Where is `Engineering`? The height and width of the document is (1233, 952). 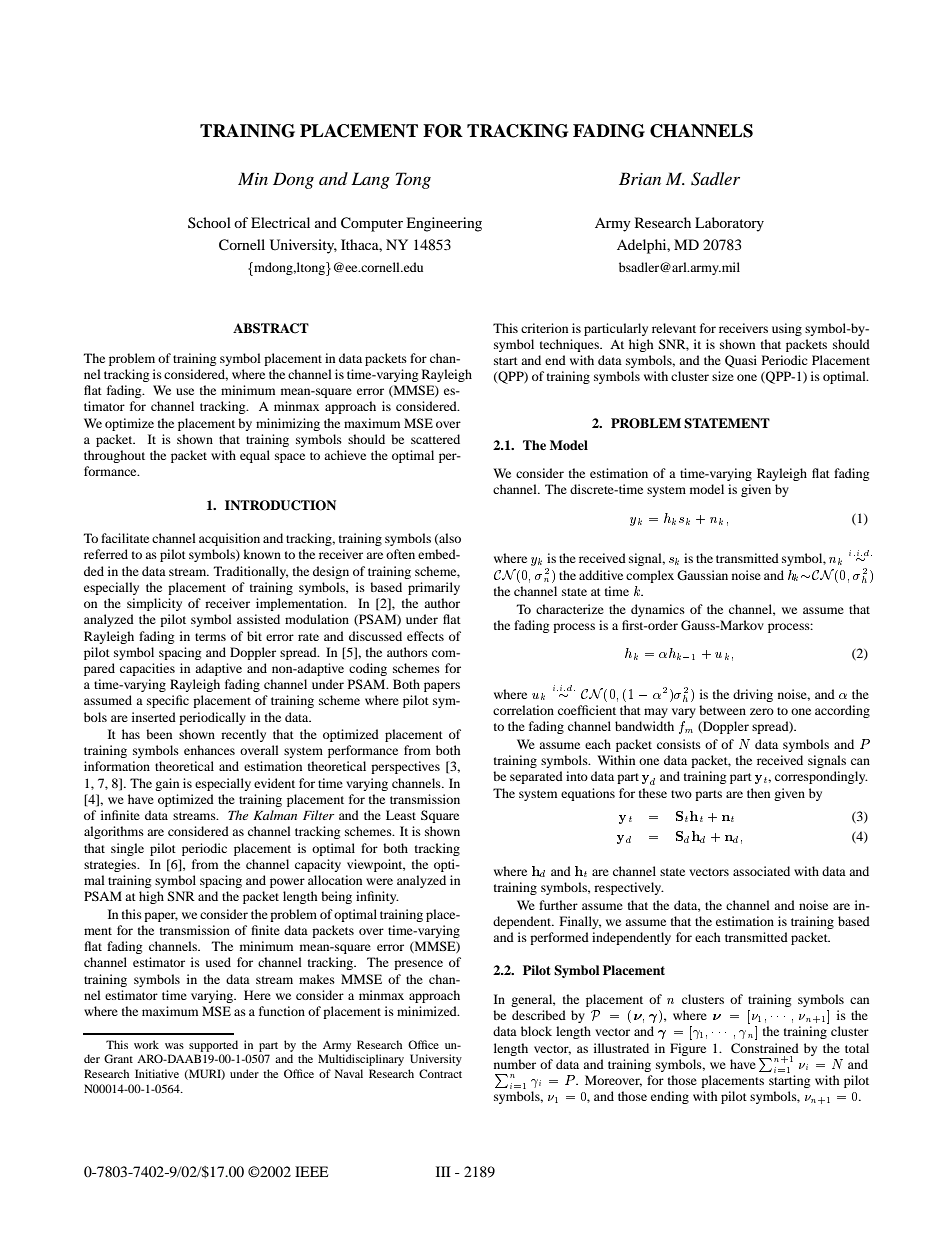
Engineering is located at coordinates (444, 224).
